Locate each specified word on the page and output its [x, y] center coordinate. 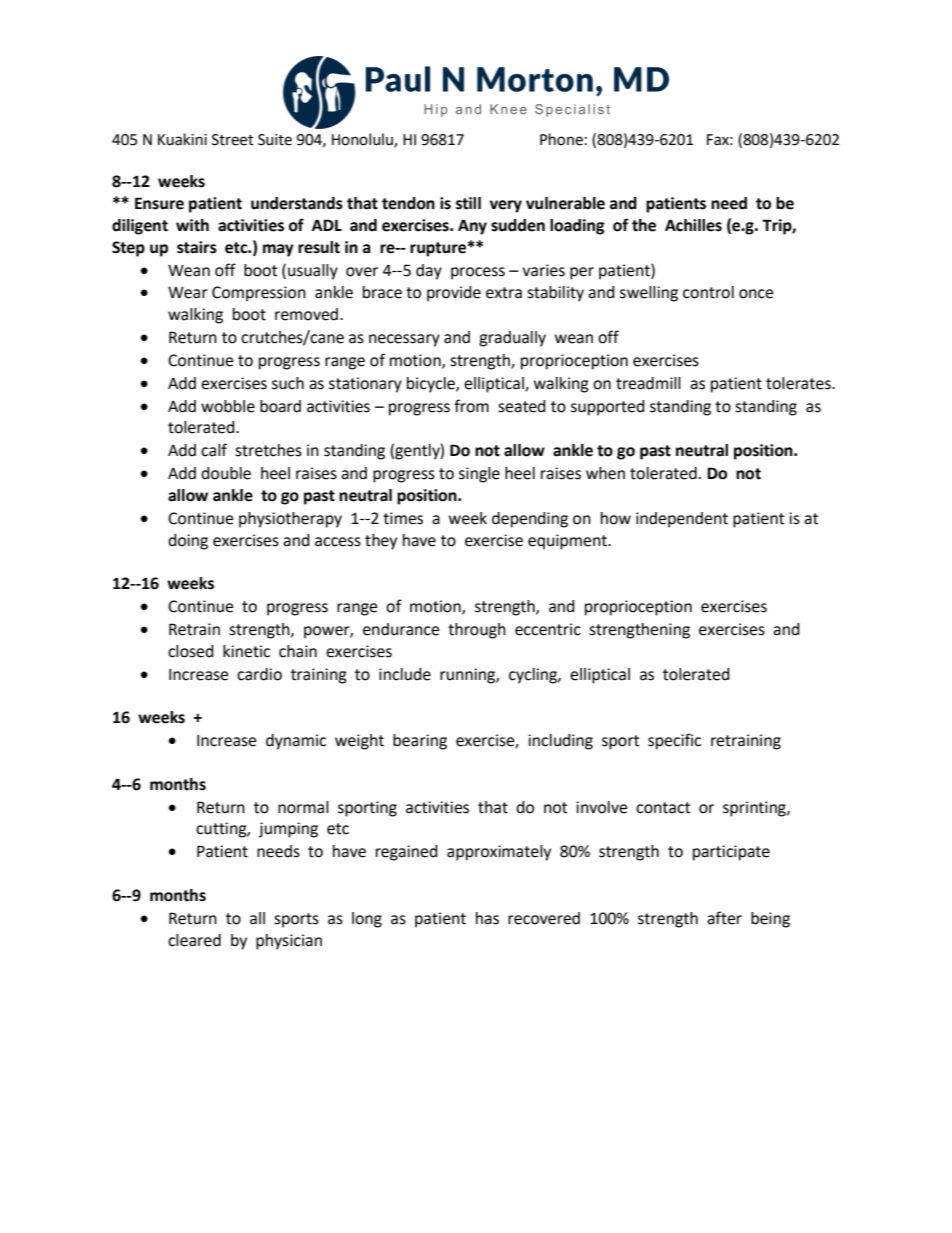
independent [682, 520]
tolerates [799, 383]
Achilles [693, 225]
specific [674, 741]
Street [233, 140]
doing [188, 542]
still [468, 203]
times [403, 518]
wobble [228, 406]
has [487, 918]
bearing [420, 742]
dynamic [296, 742]
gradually [512, 339]
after [724, 918]
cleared [194, 940]
